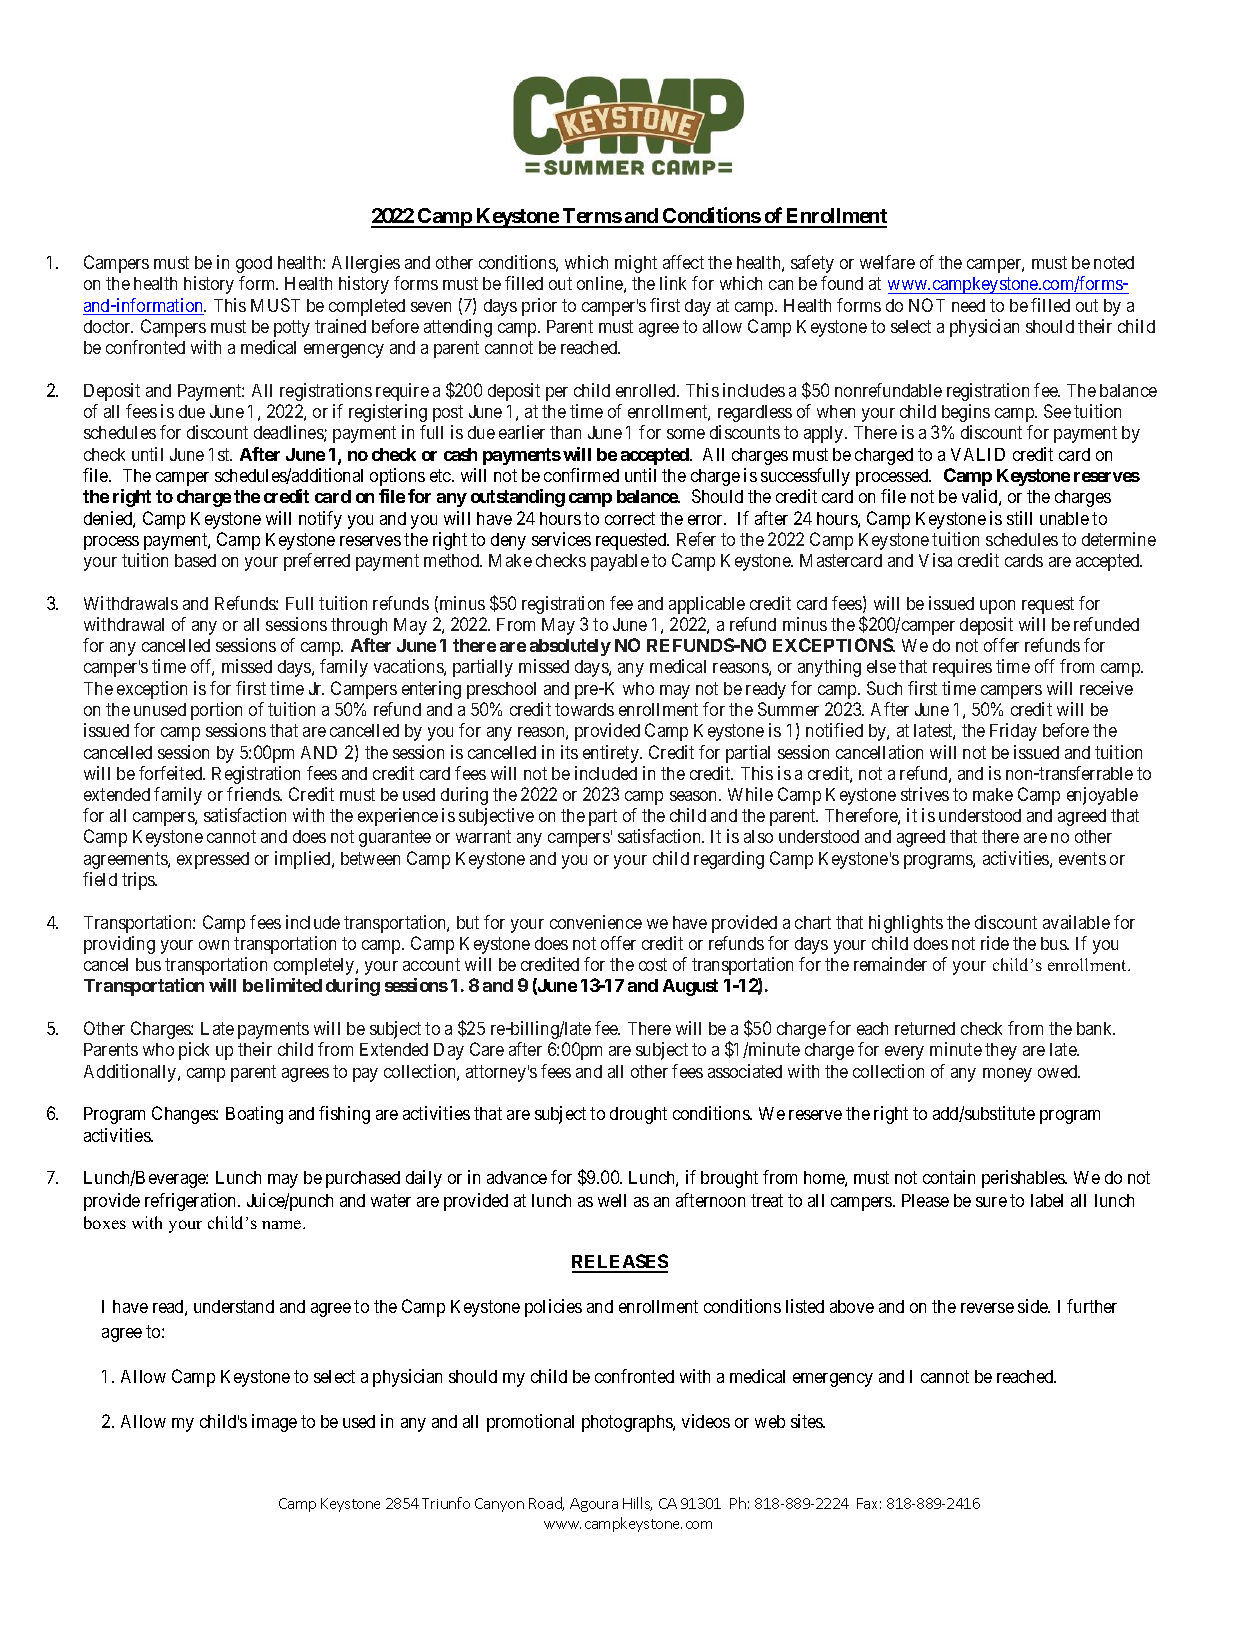 The height and width of the page is (1628, 1258). What do you see at coordinates (254, 264) in the page?
I see `good` at bounding box center [254, 264].
